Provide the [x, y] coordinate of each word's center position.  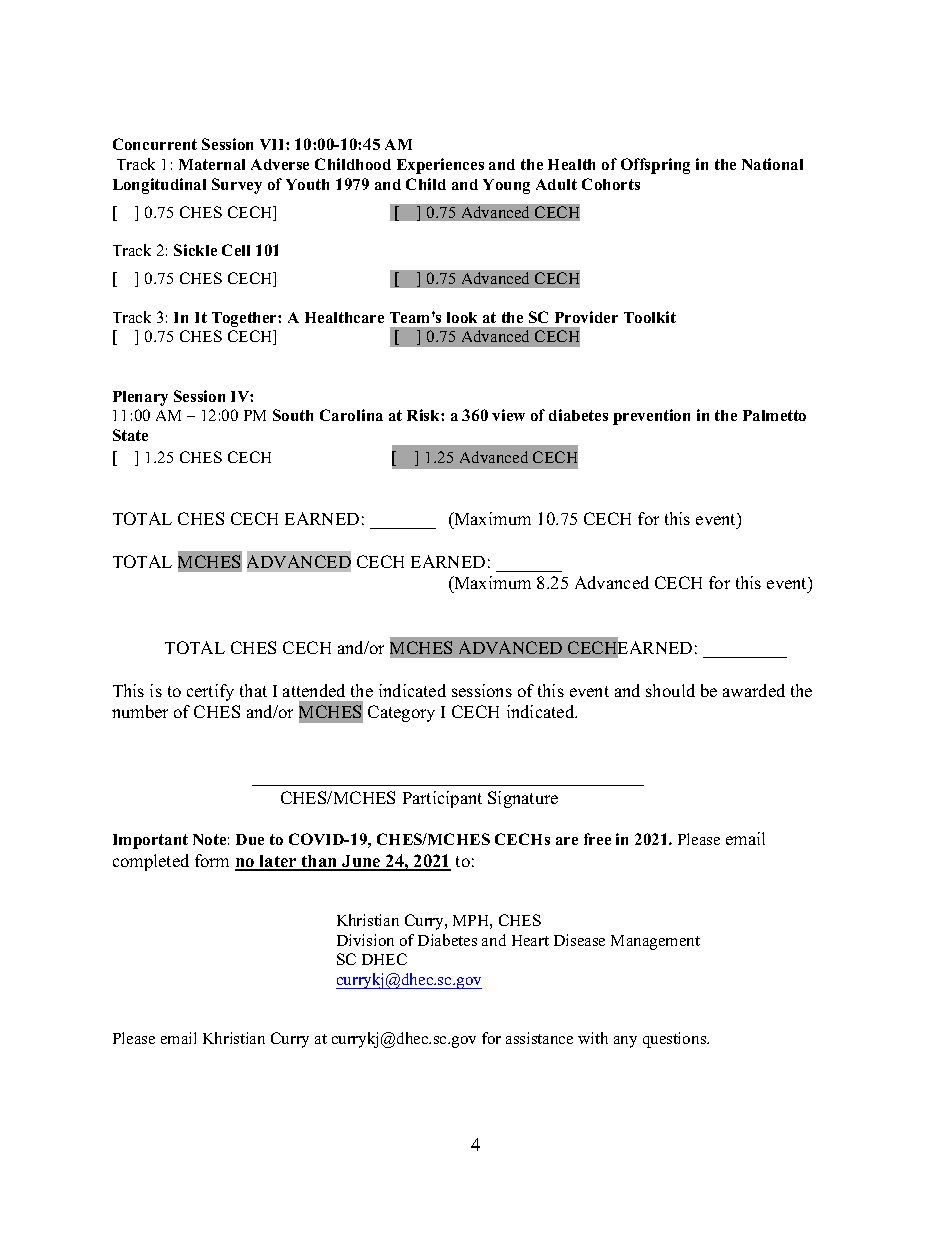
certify [210, 692]
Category [401, 713]
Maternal [212, 164]
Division [365, 940]
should [670, 690]
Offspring [655, 166]
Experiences [440, 166]
